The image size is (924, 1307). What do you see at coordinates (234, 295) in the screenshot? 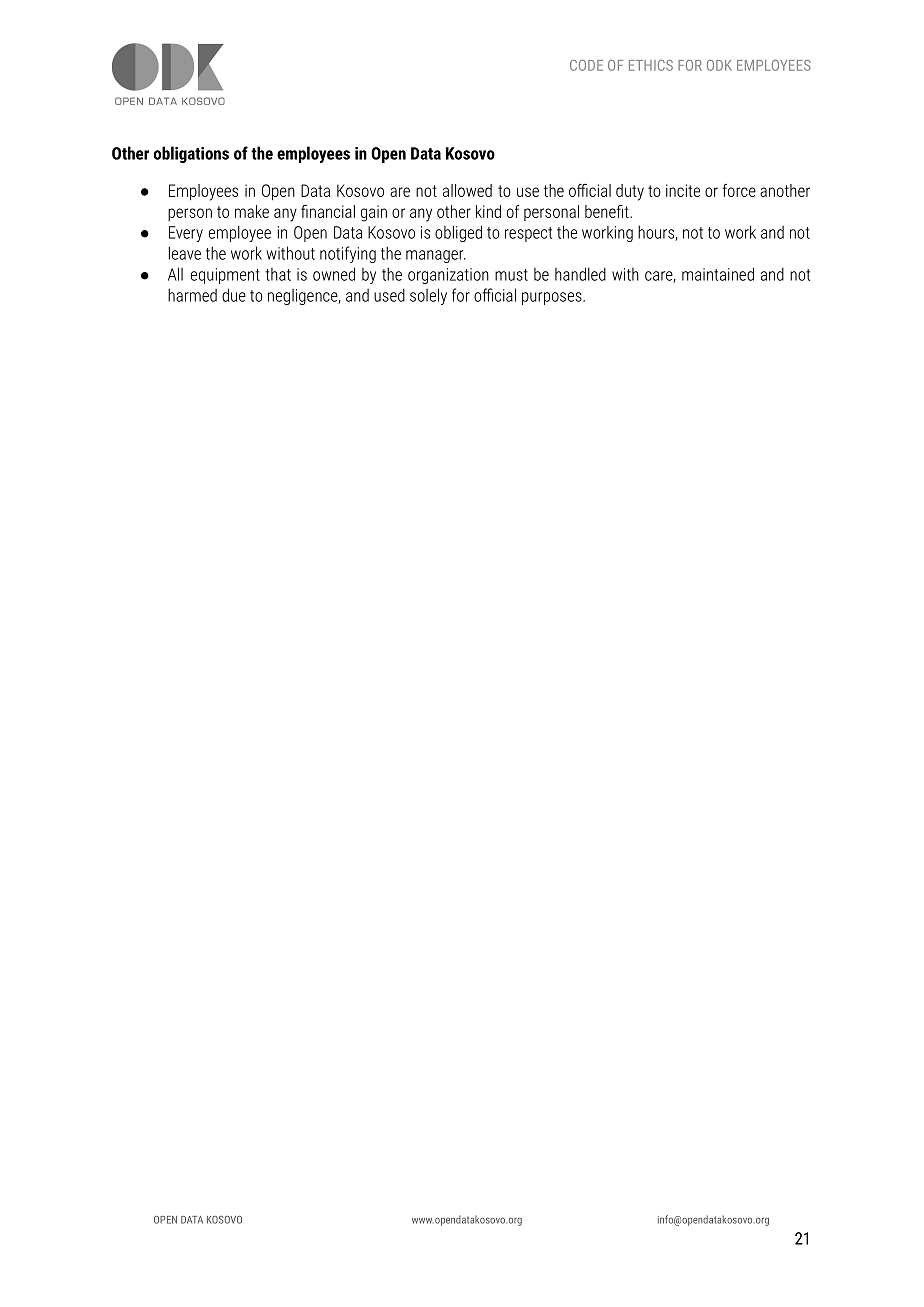
I see `due` at bounding box center [234, 295].
